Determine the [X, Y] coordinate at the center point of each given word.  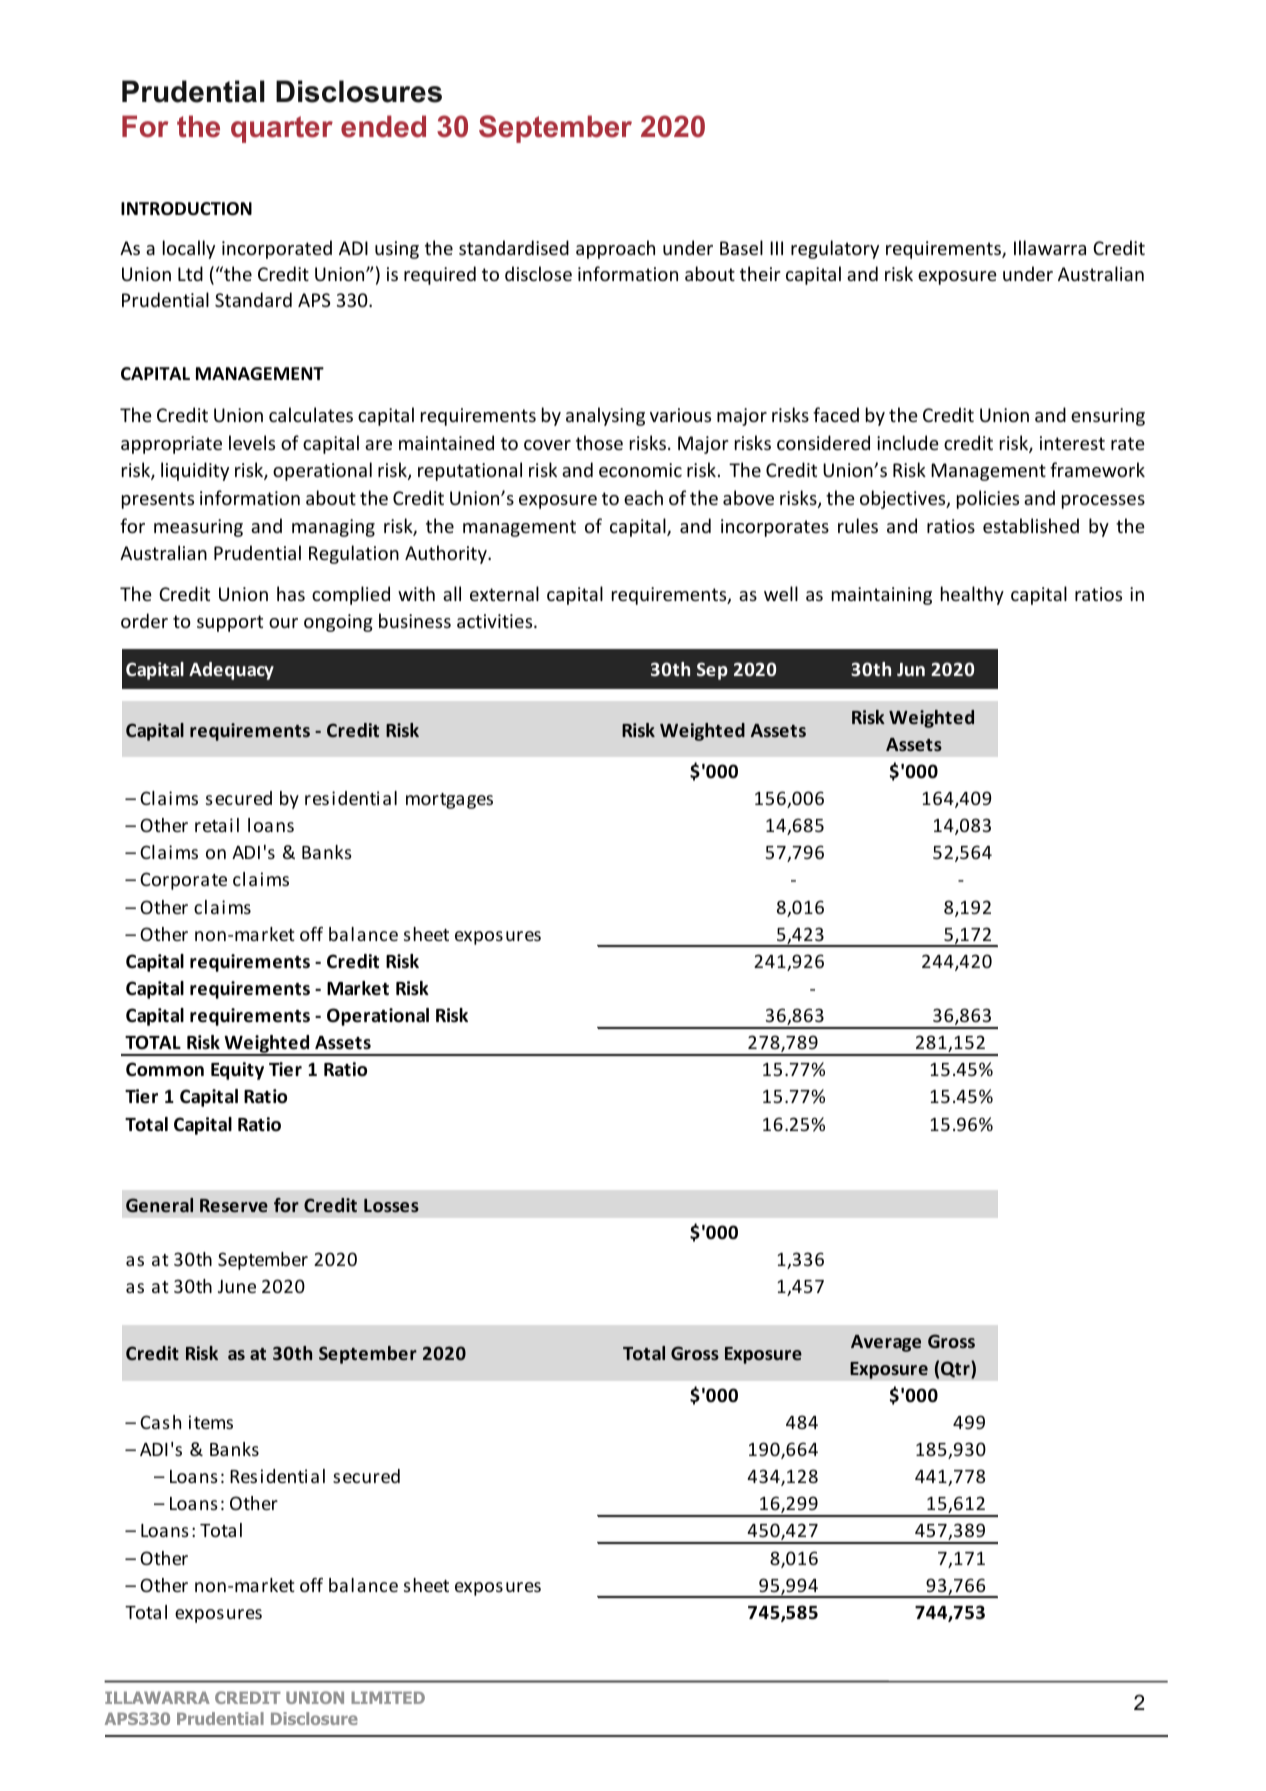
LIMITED [388, 1698]
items [211, 1422]
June [237, 1286]
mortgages [449, 801]
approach [615, 249]
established [1031, 525]
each [643, 497]
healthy [972, 595]
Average [886, 1343]
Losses [391, 1205]
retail [217, 825]
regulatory [835, 249]
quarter [282, 129]
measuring [198, 528]
